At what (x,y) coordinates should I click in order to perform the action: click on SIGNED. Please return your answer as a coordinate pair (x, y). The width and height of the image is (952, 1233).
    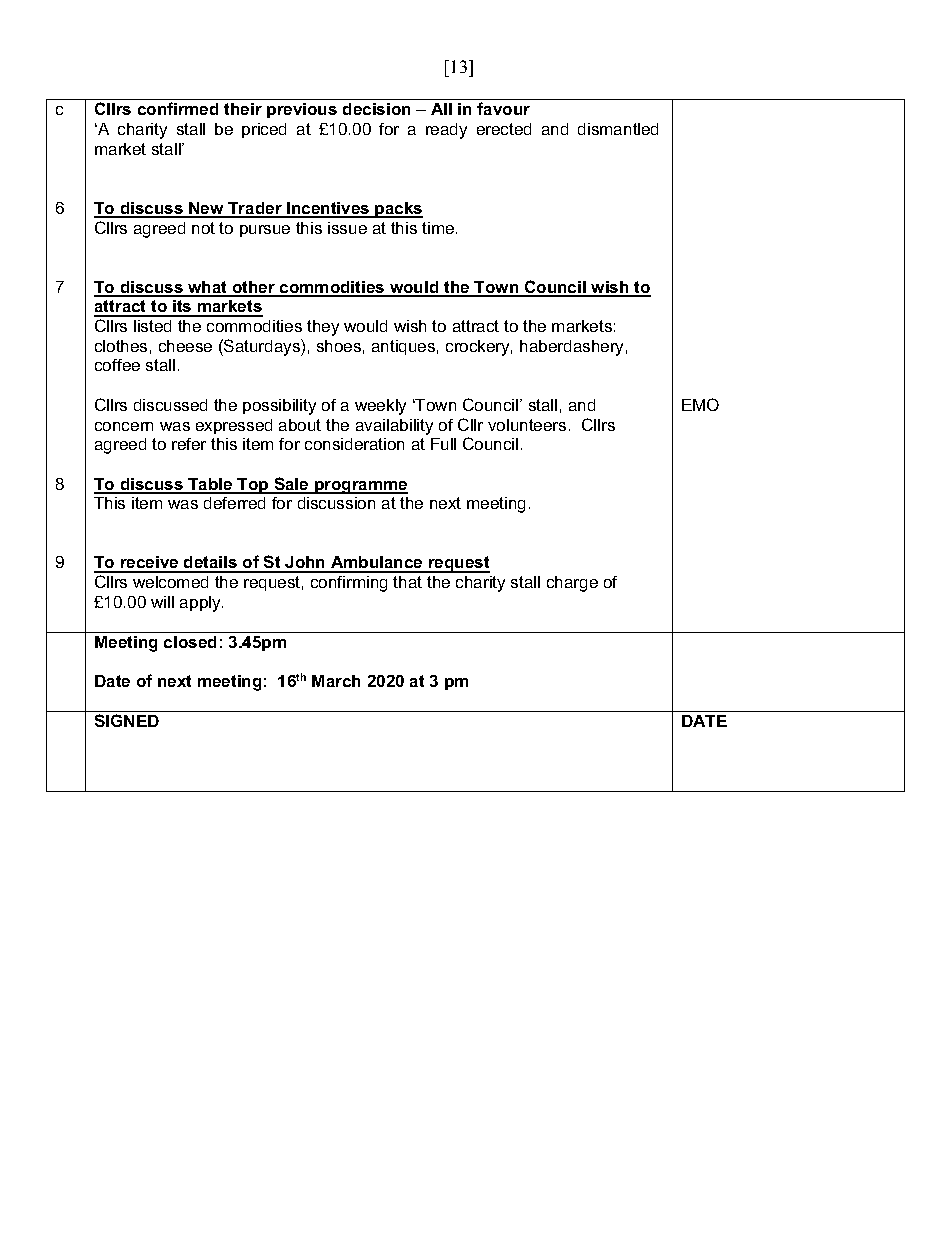
    Looking at the image, I should click on (127, 720).
